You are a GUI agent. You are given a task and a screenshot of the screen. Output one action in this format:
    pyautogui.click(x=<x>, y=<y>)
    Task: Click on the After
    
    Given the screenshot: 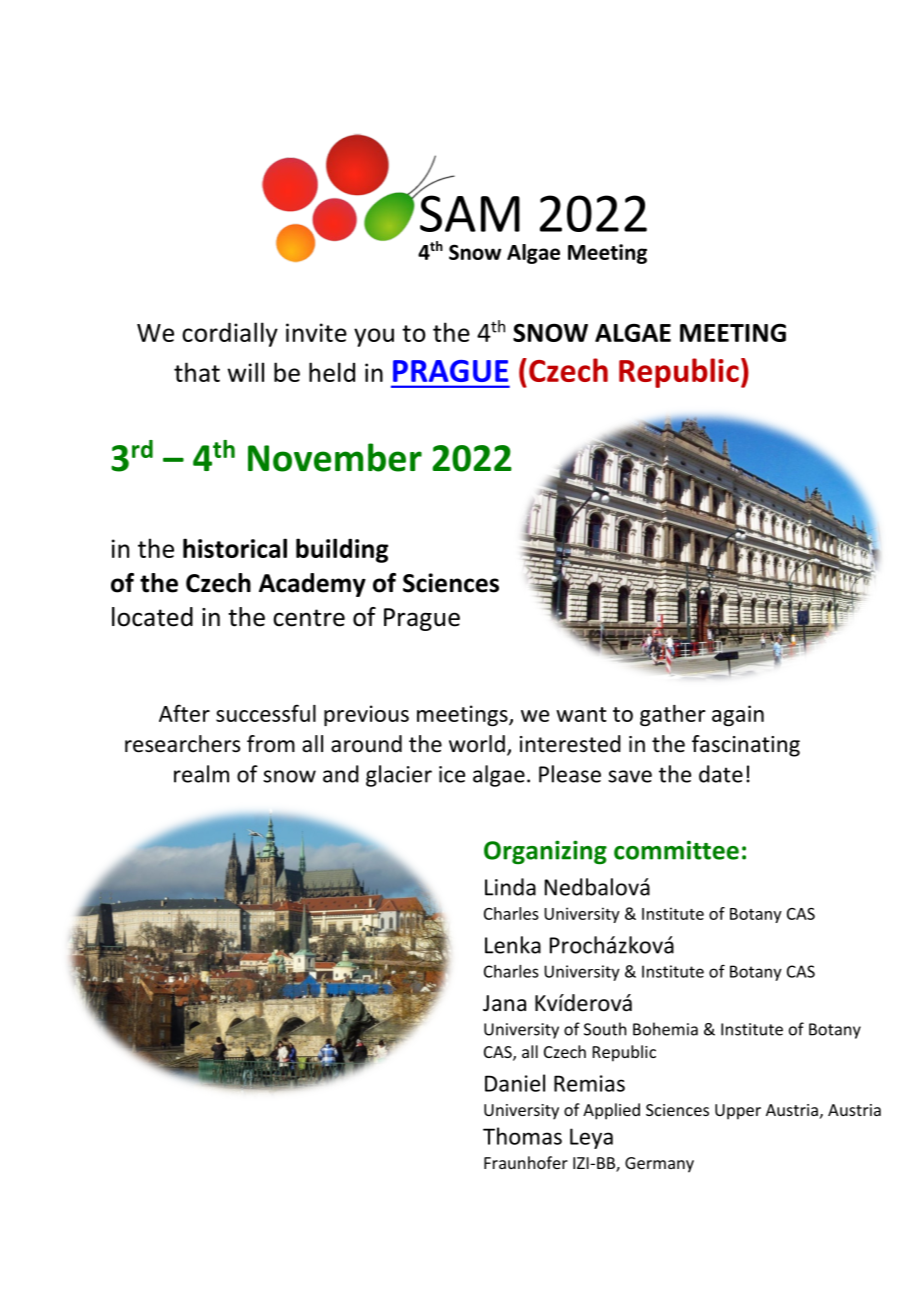 What is the action you would take?
    pyautogui.click(x=184, y=713)
